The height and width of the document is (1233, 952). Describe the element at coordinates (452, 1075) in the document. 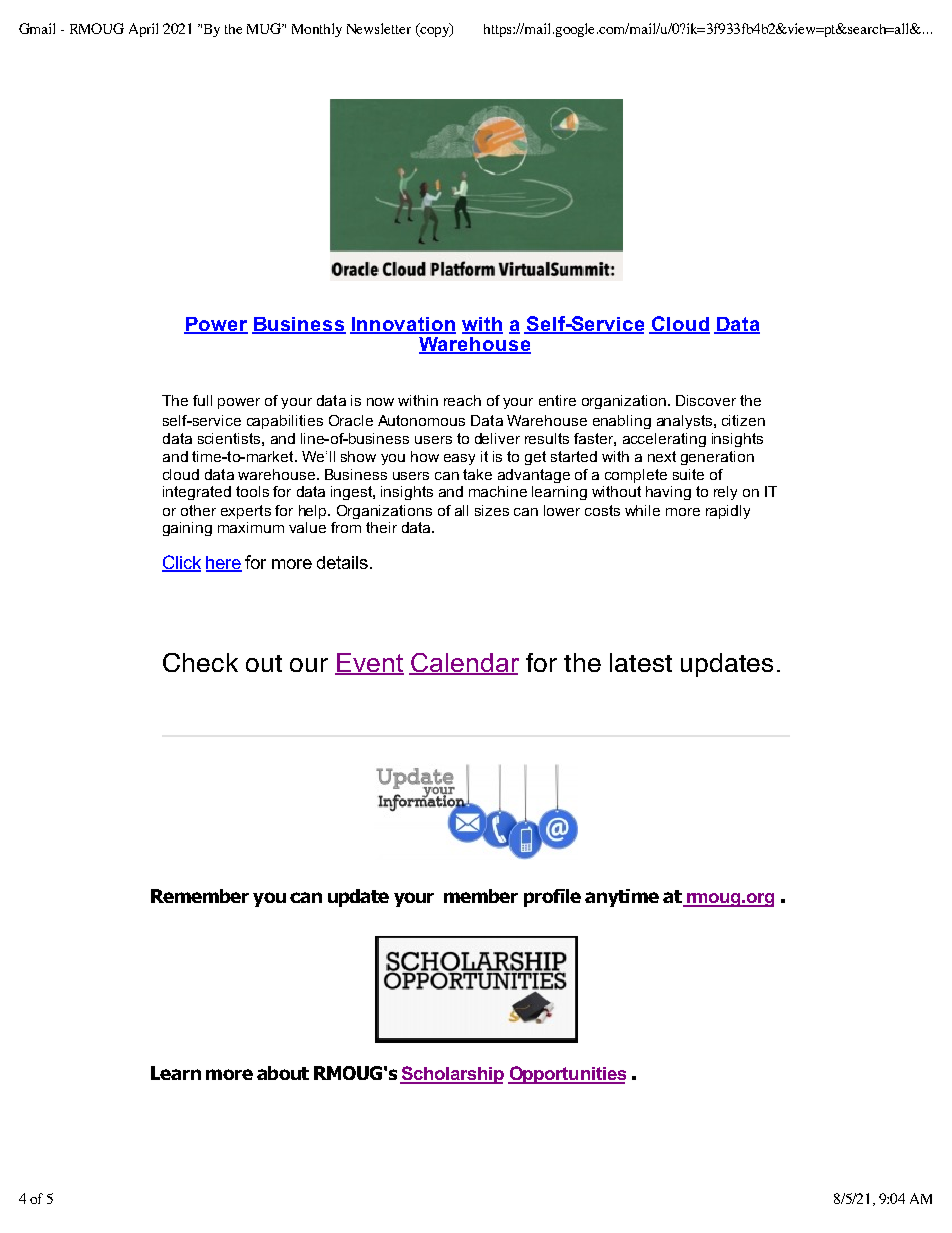

I see `Scholarship` at that location.
